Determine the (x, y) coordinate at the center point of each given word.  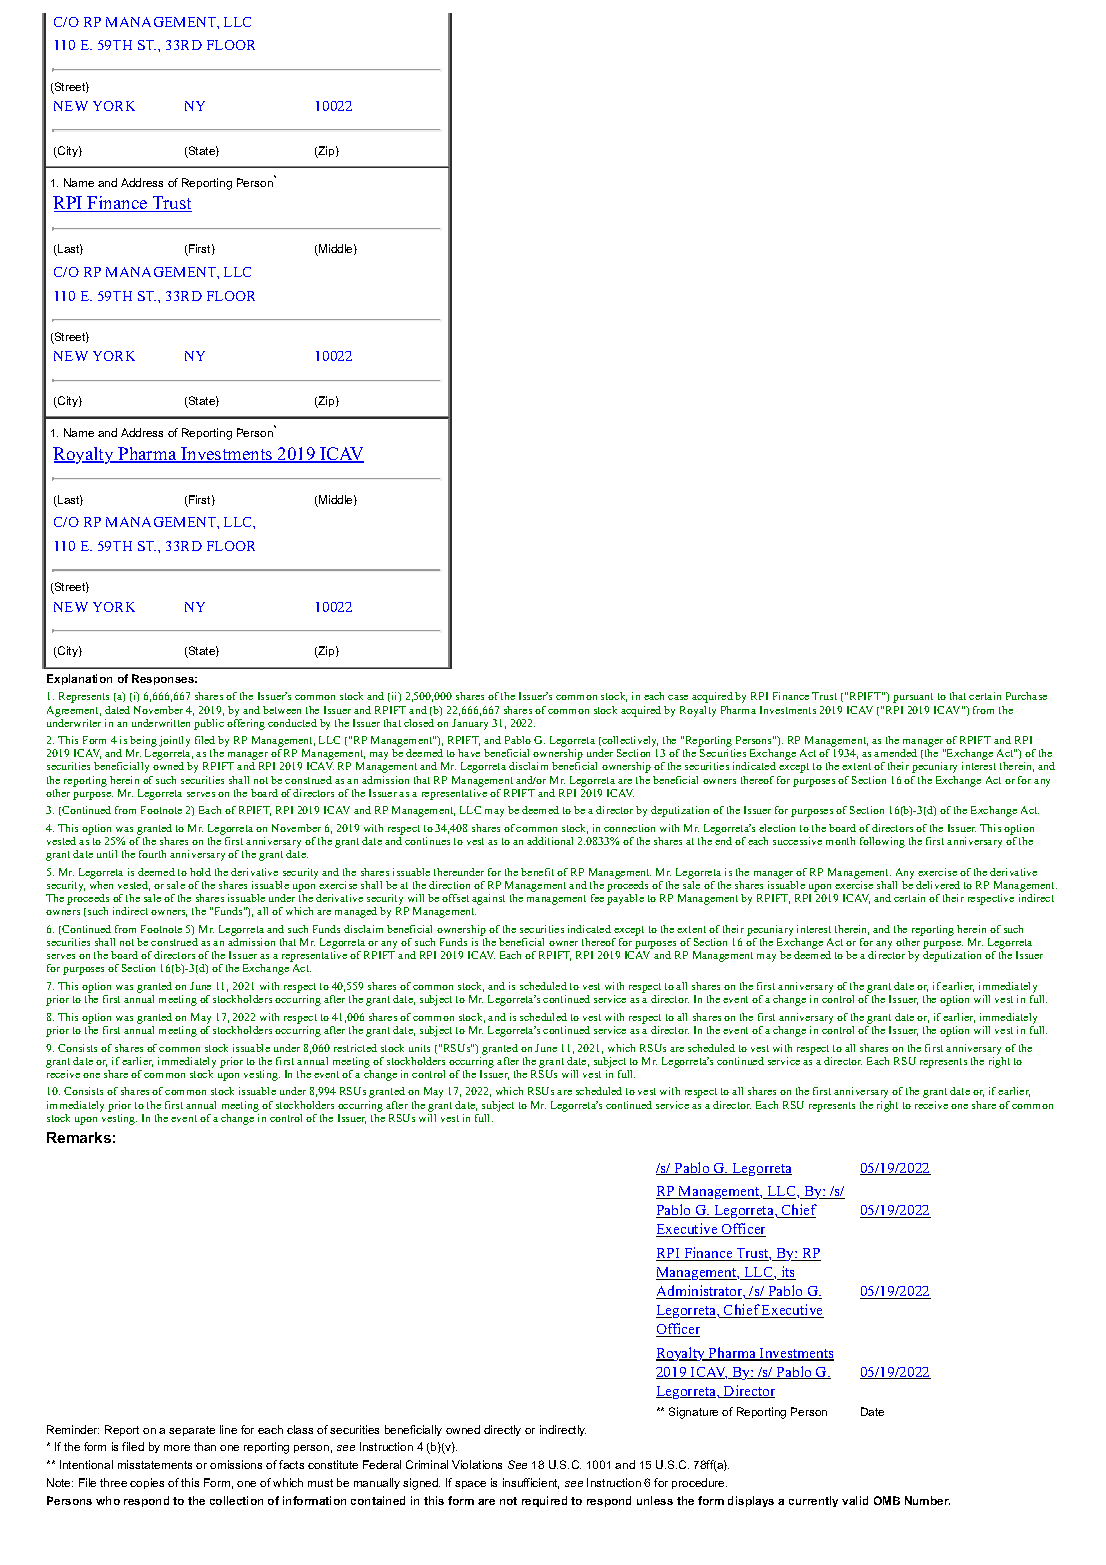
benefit (537, 872)
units (419, 1048)
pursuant (913, 698)
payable (625, 899)
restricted (355, 1048)
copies (147, 1483)
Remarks (79, 1137)
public (209, 724)
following (882, 842)
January (470, 724)
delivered (938, 885)
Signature (693, 1413)
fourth (152, 854)
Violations (477, 1464)
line (228, 1429)
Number (927, 1500)
